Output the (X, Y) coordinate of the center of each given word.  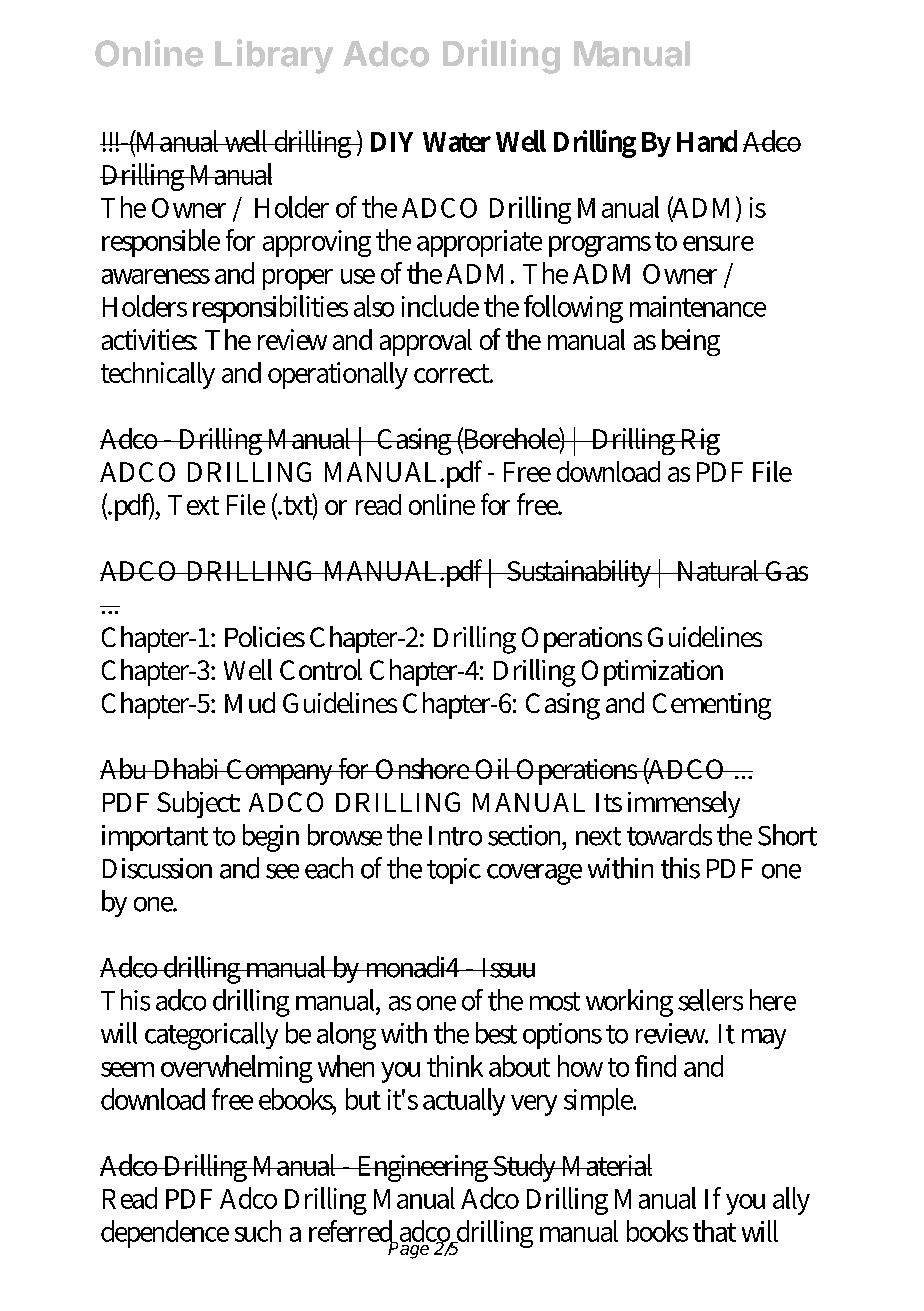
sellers (710, 1000)
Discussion (157, 868)
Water (457, 142)
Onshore (422, 768)
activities (149, 339)
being (691, 342)
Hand (707, 141)
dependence (165, 1234)
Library (274, 56)
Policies (265, 636)
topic (454, 871)
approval (426, 342)
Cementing (712, 706)
